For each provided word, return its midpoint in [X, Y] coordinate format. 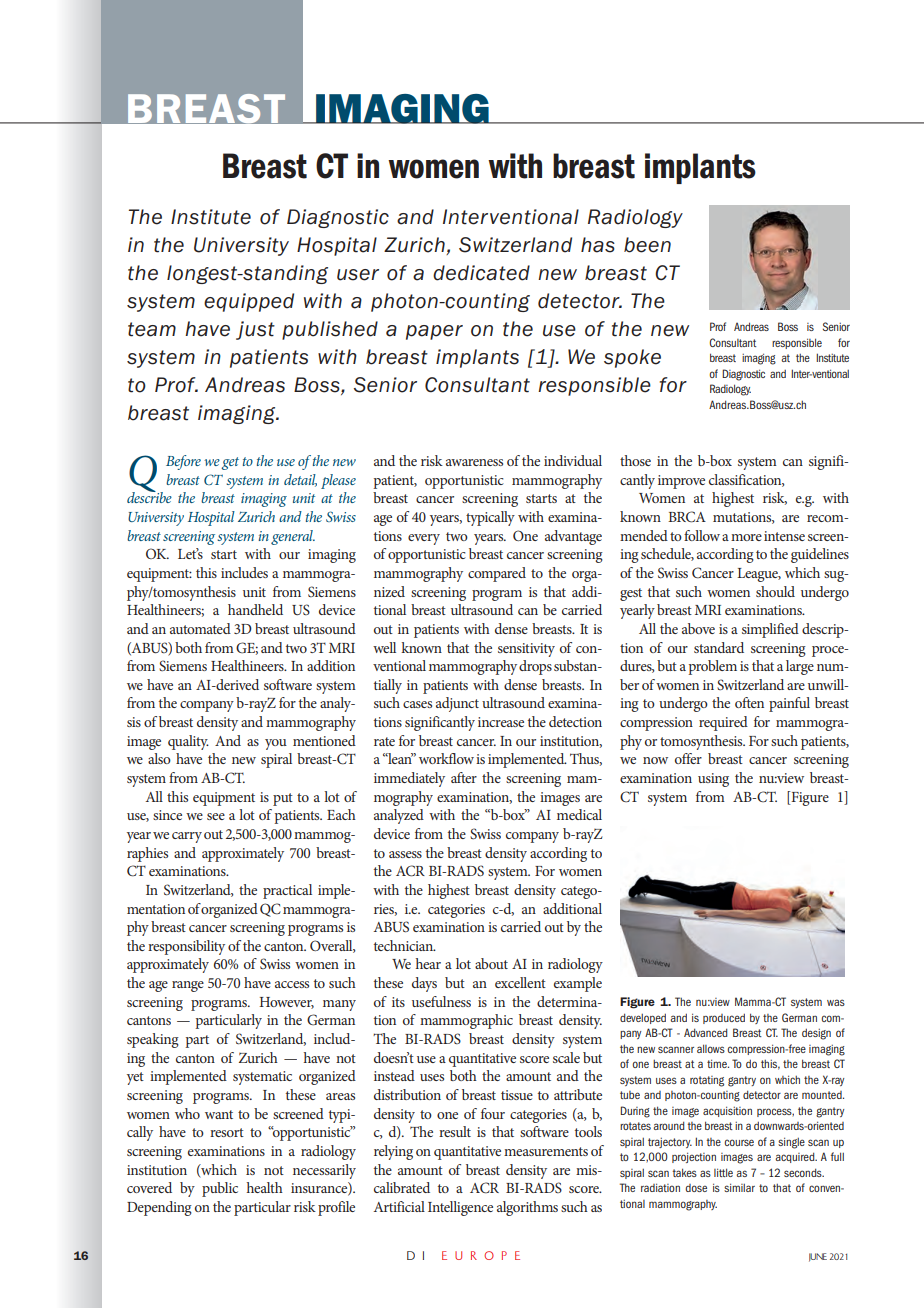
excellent [520, 982]
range [188, 986]
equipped [249, 302]
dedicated [481, 273]
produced [724, 1018]
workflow [446, 758]
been [647, 245]
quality [188, 742]
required [723, 723]
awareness [474, 462]
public [220, 1189]
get [230, 463]
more [746, 537]
